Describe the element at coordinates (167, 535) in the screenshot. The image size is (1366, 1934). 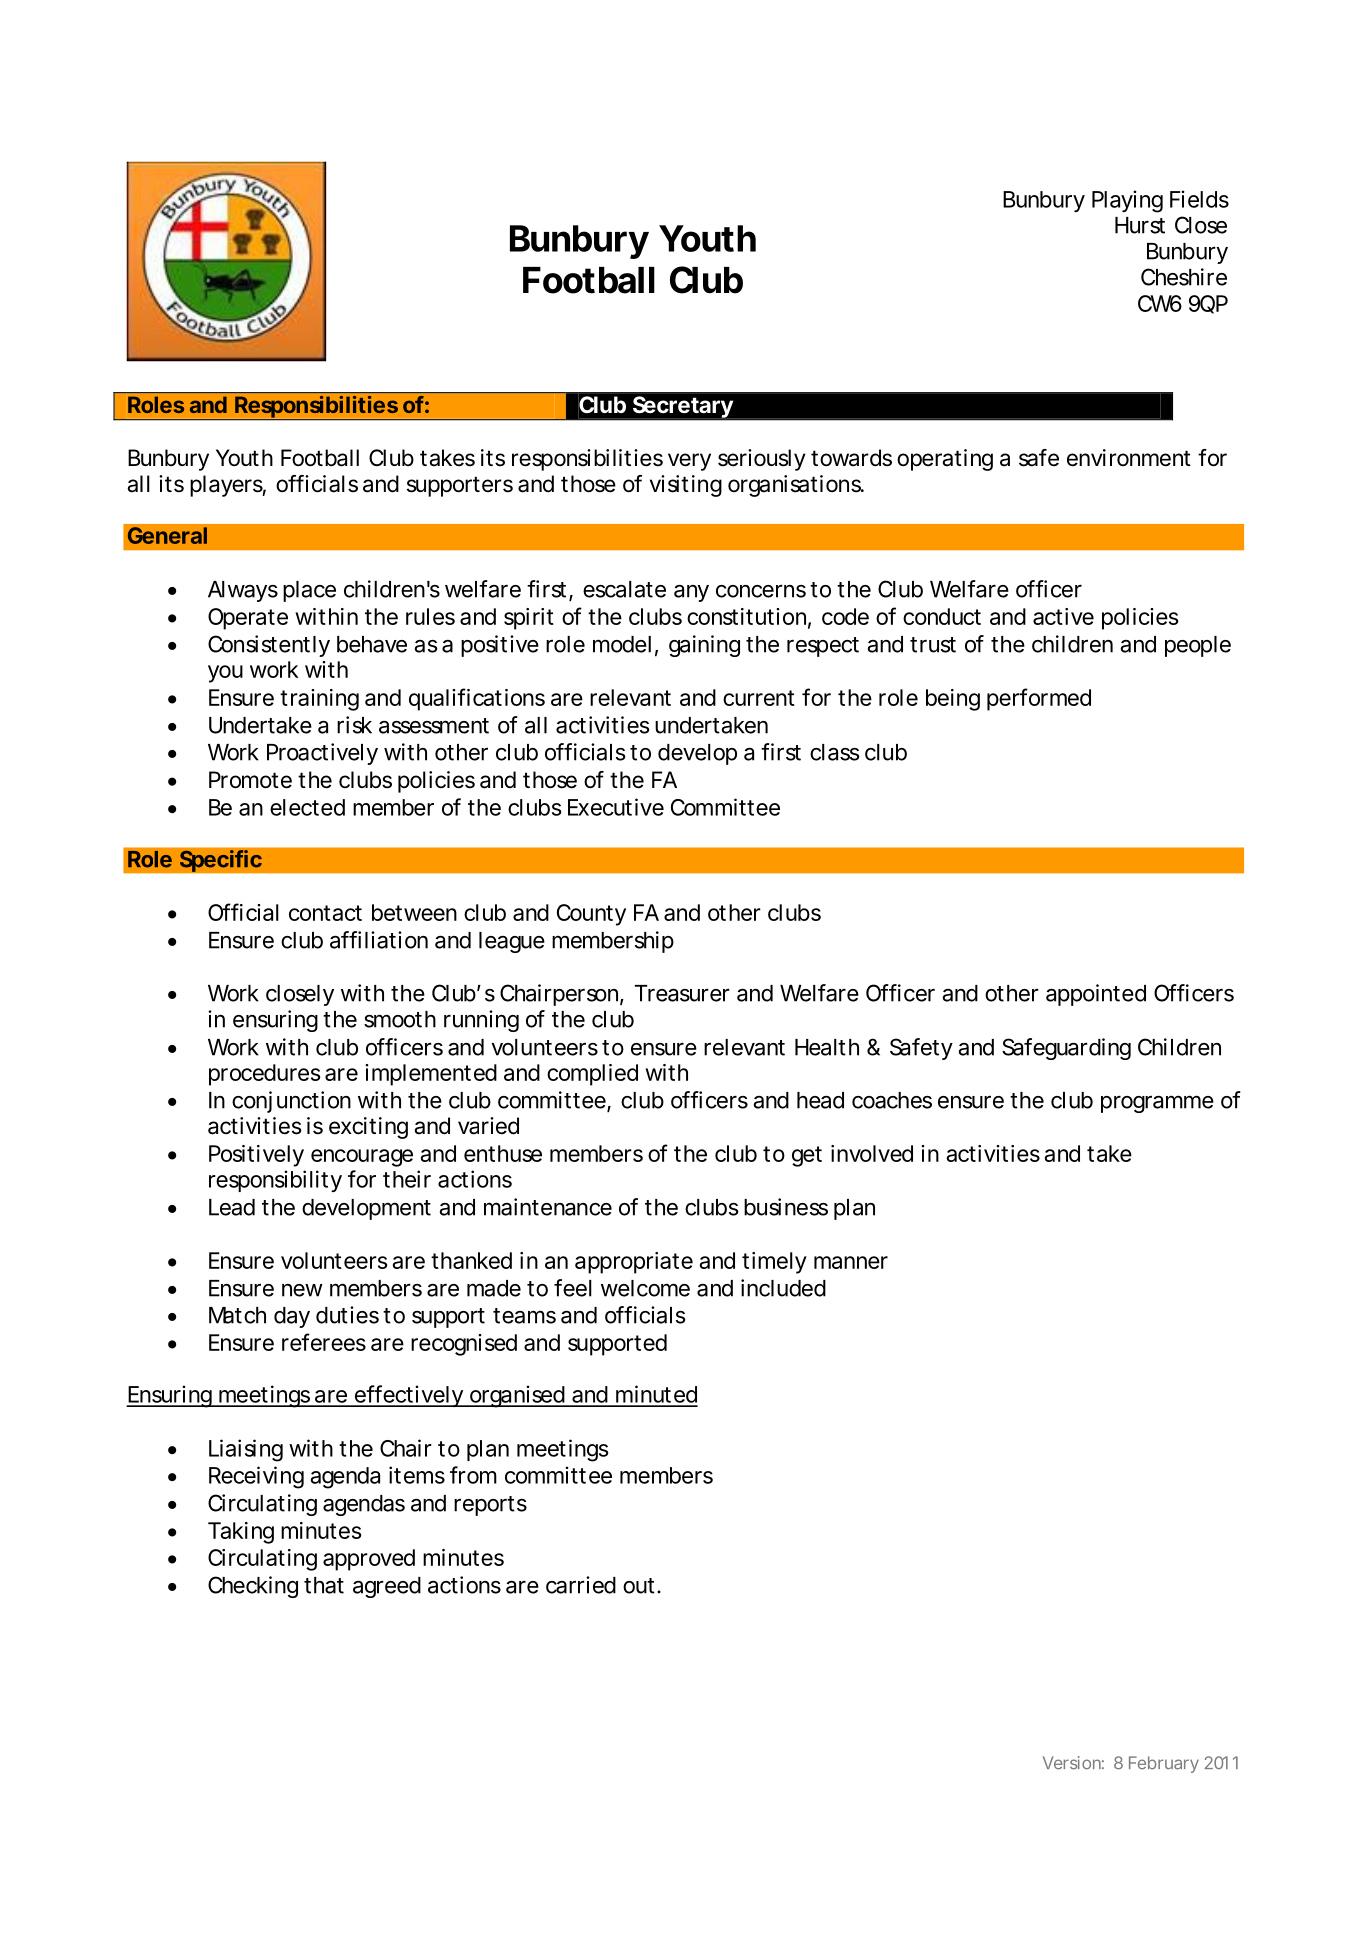
I see `General` at that location.
